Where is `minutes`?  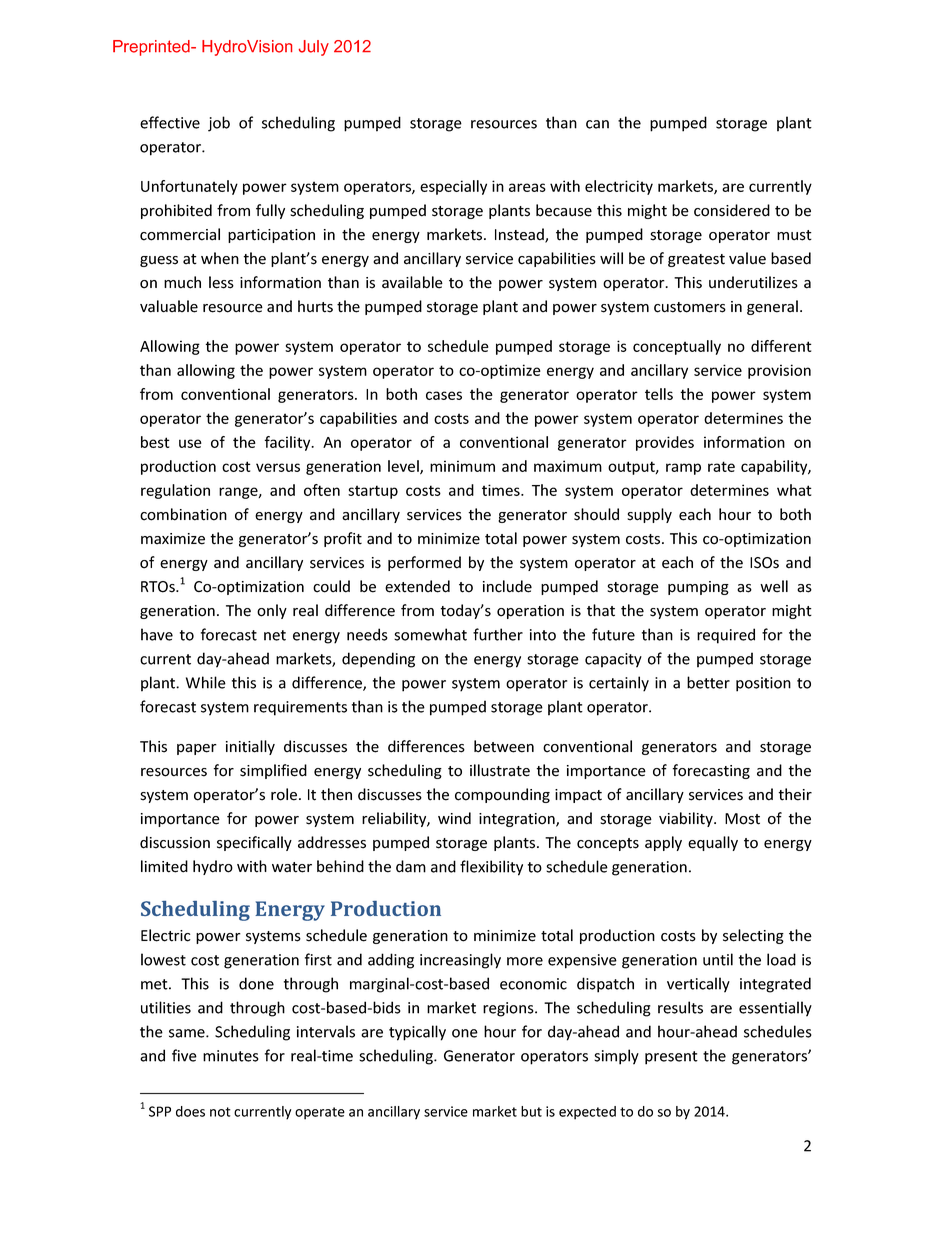 minutes is located at coordinates (231, 1056).
